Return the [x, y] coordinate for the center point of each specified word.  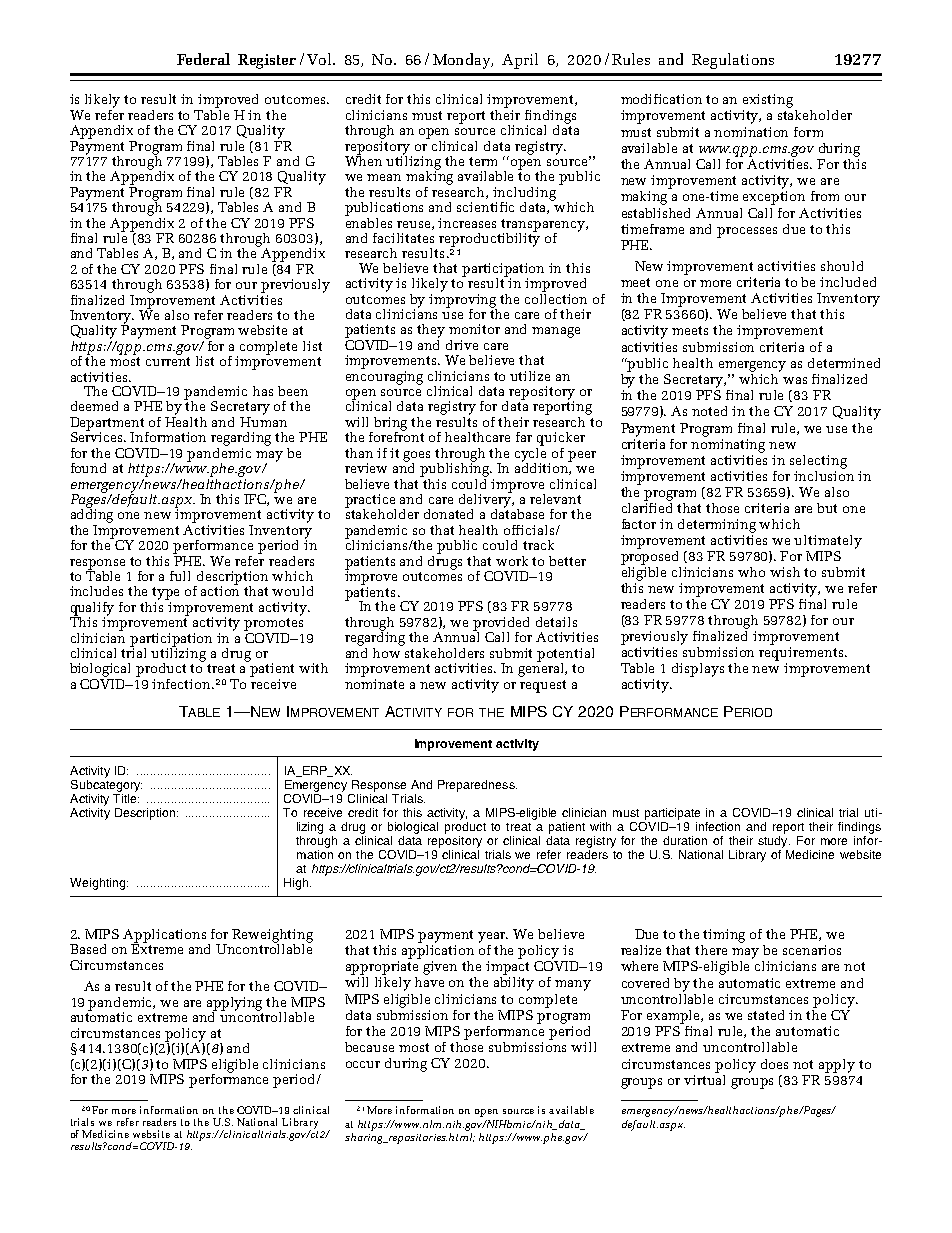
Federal [203, 59]
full [180, 576]
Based [88, 949]
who [751, 572]
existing [768, 101]
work [512, 561]
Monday [462, 61]
